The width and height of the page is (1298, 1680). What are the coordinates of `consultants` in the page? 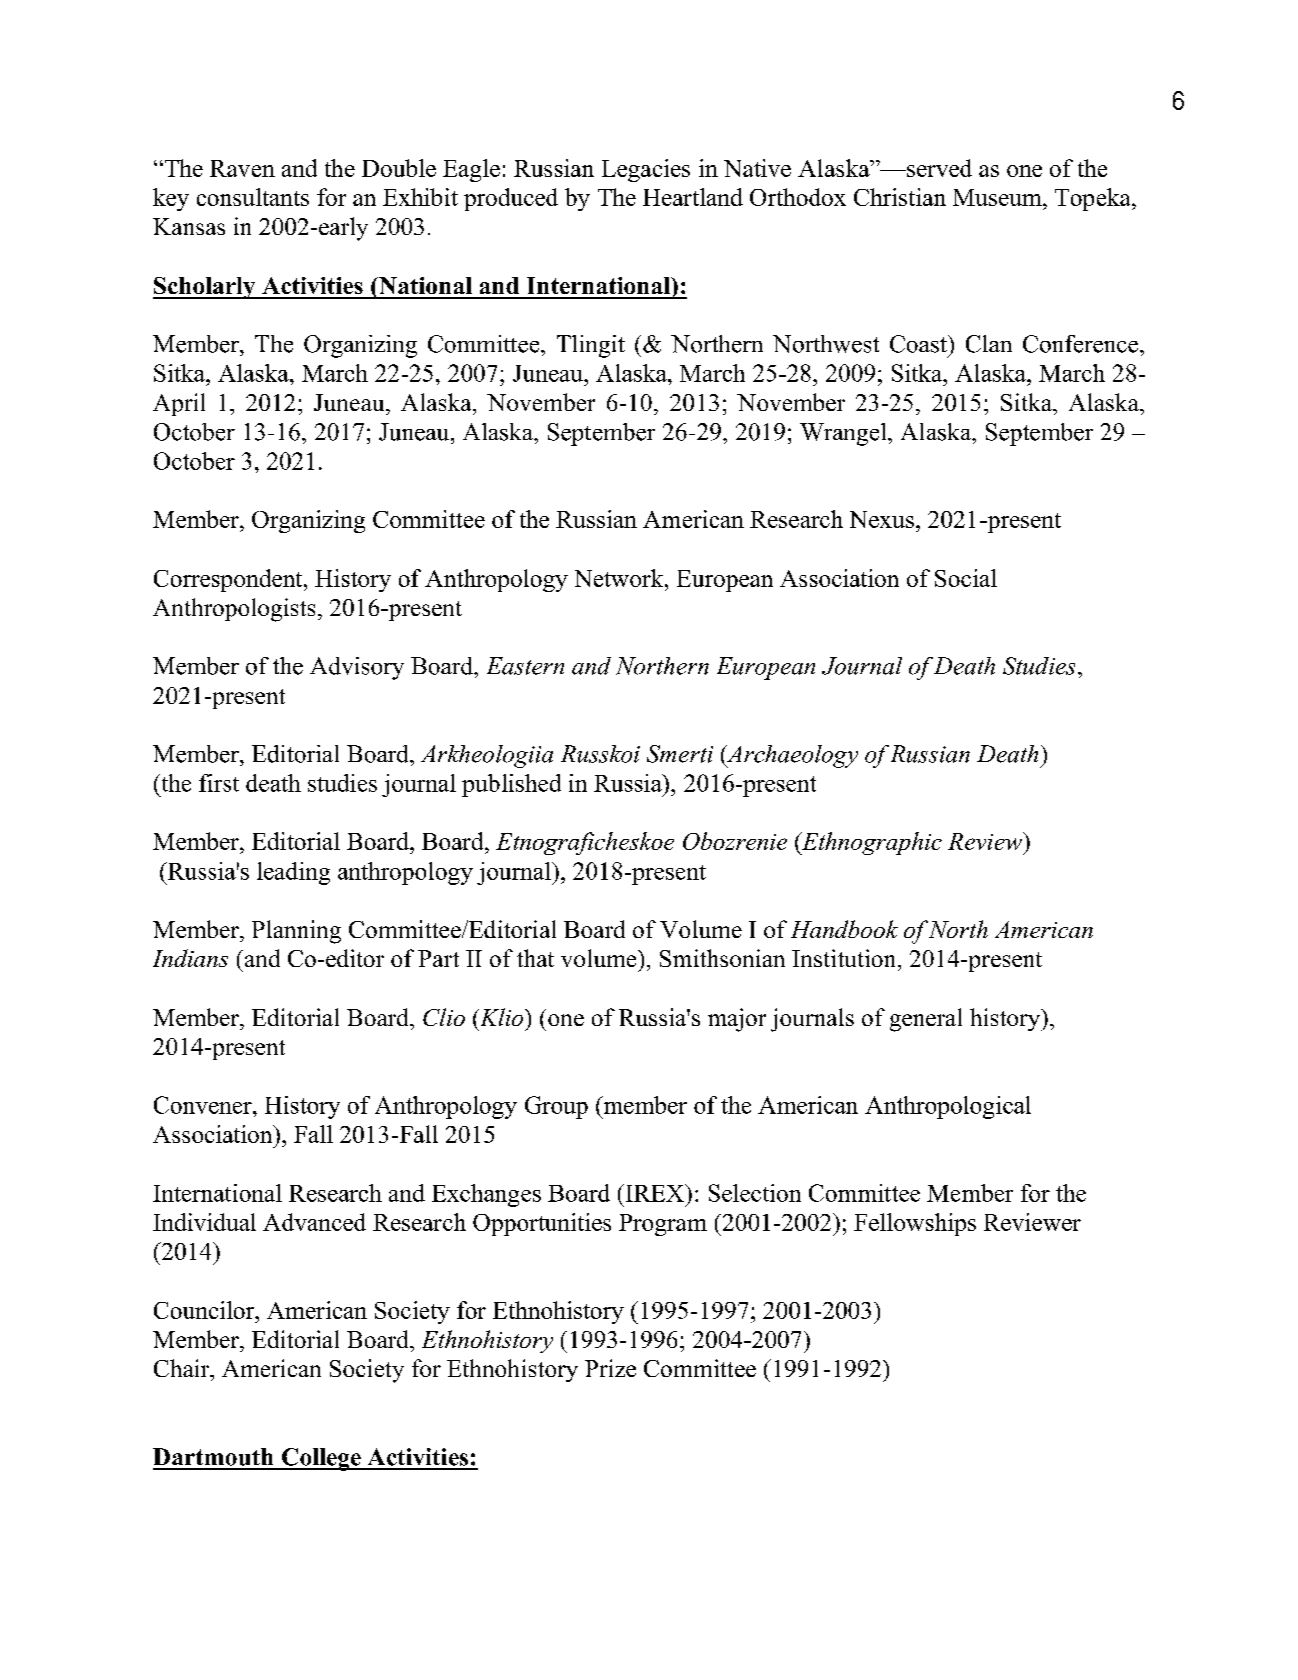 It's located at (253, 197).
